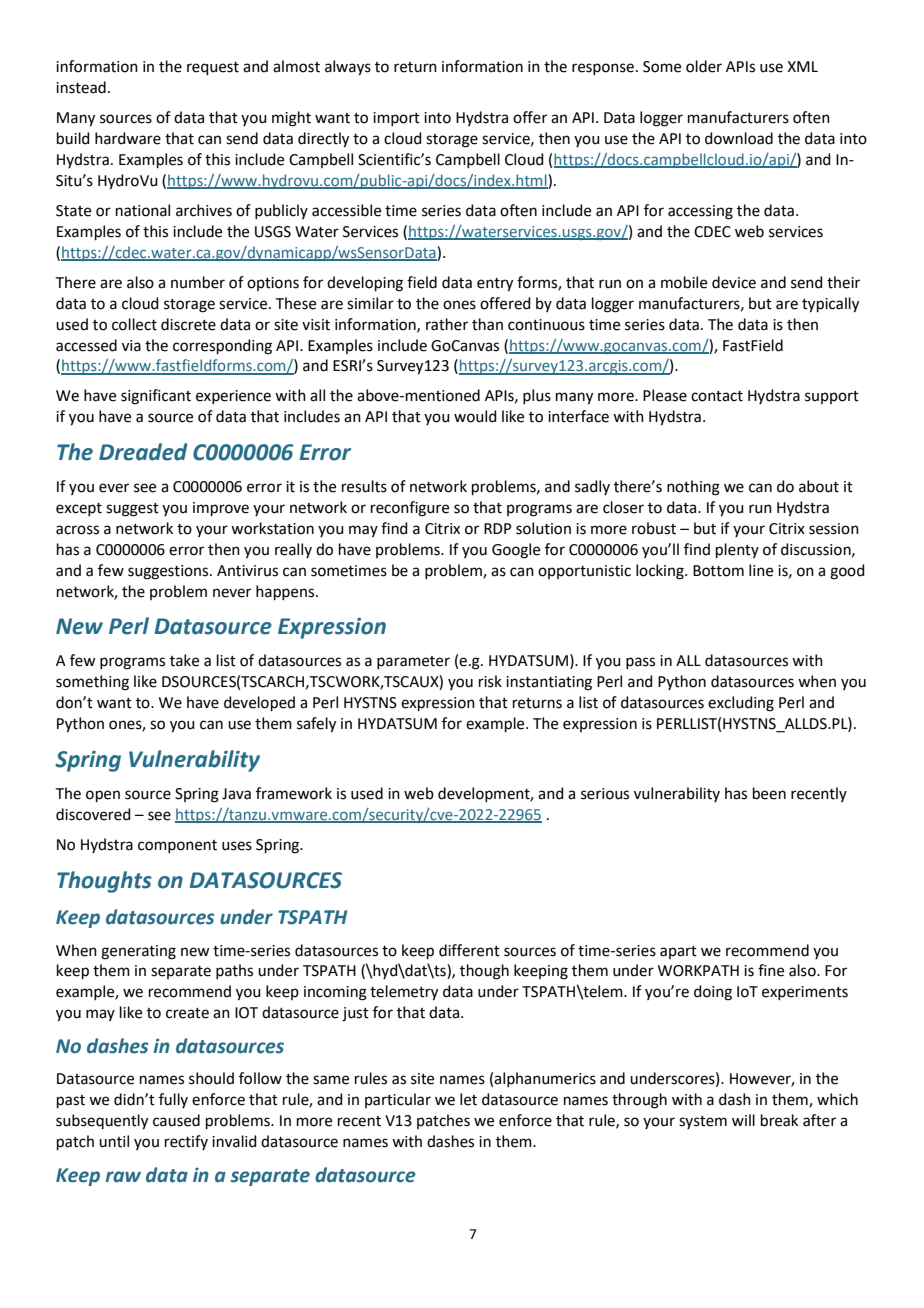 This page has width=924, height=1308. I want to click on line, so click(761, 570).
